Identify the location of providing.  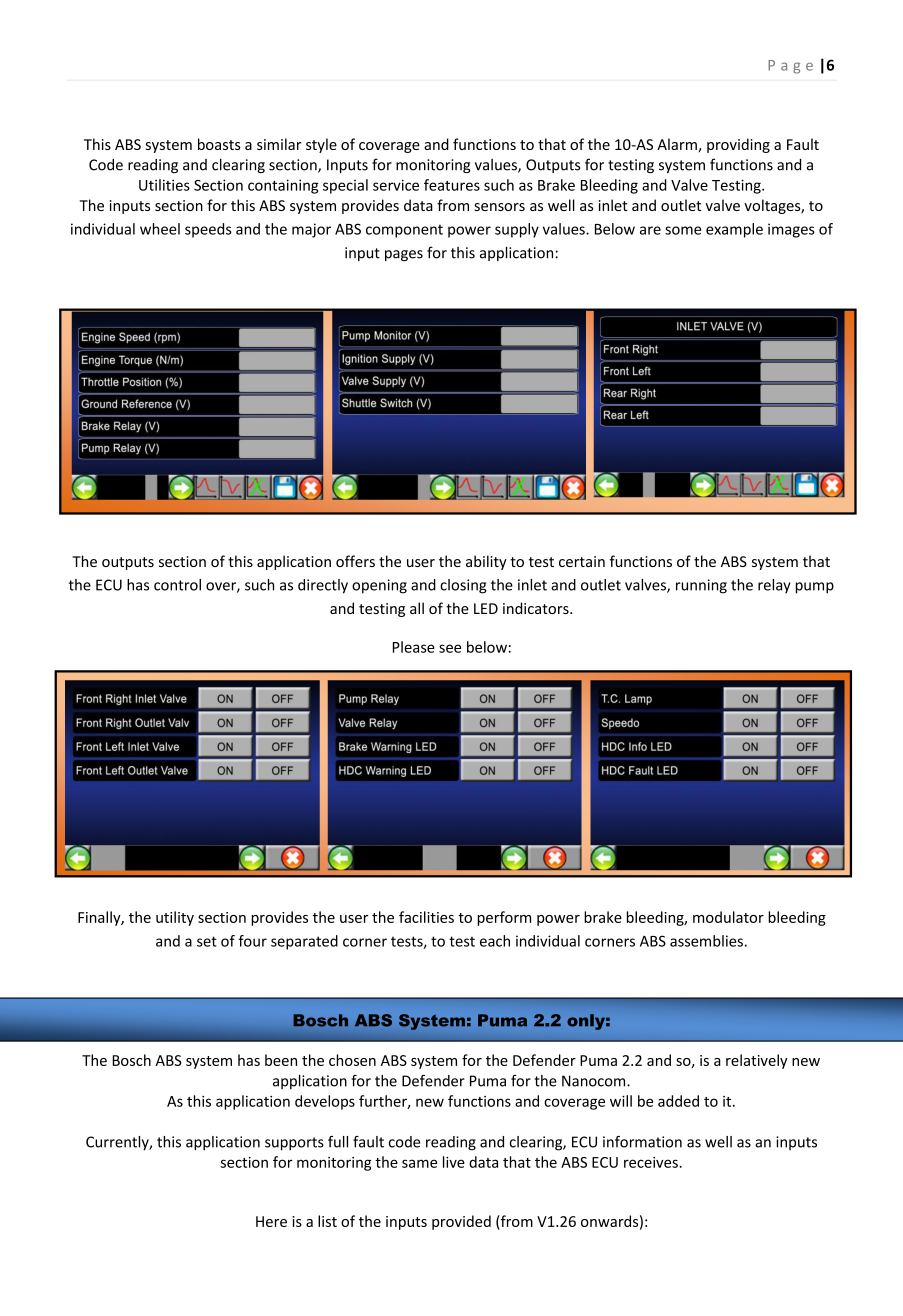
(738, 145).
